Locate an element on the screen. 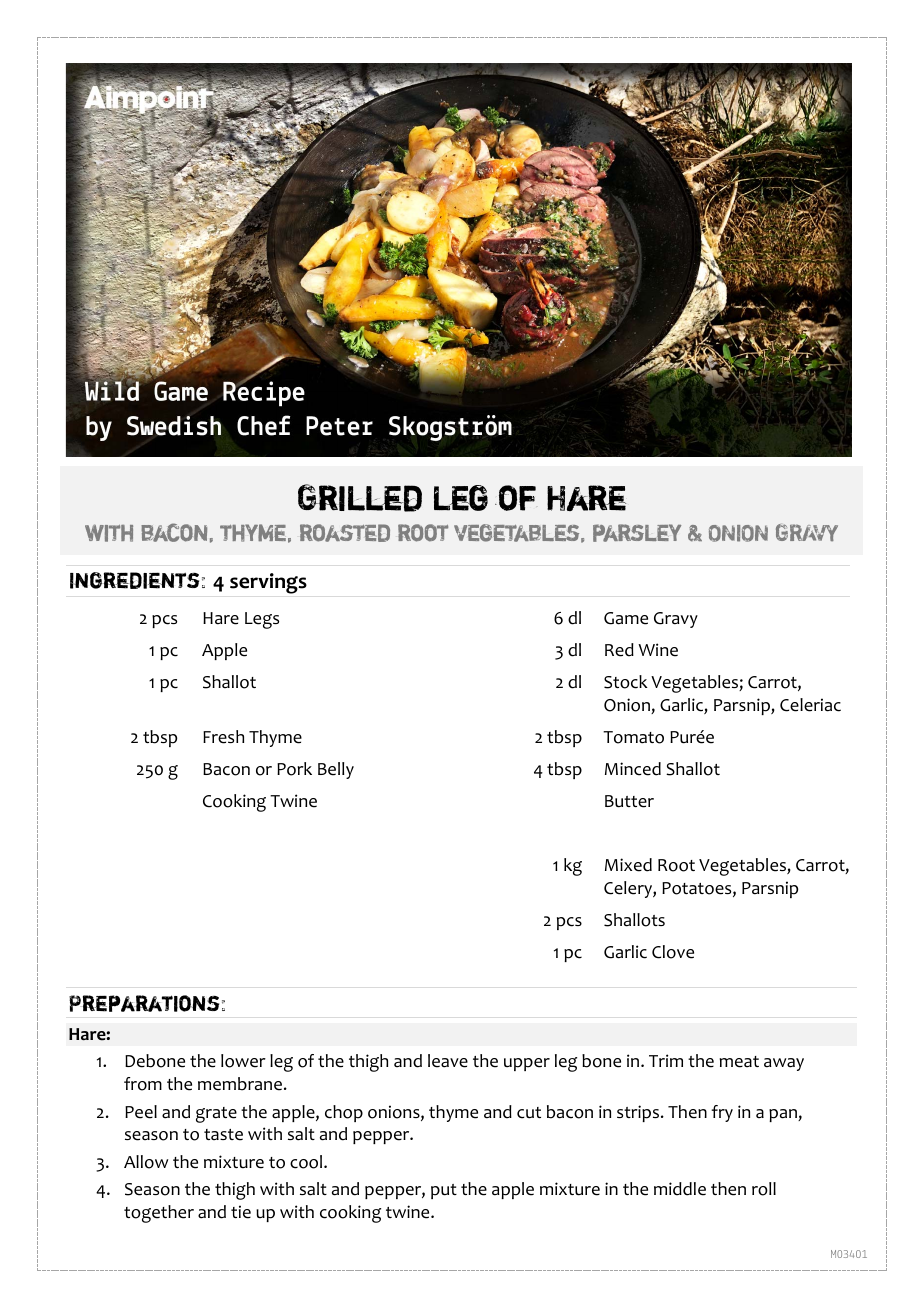 The width and height of the screenshot is (924, 1308). Grilled is located at coordinates (360, 498).
